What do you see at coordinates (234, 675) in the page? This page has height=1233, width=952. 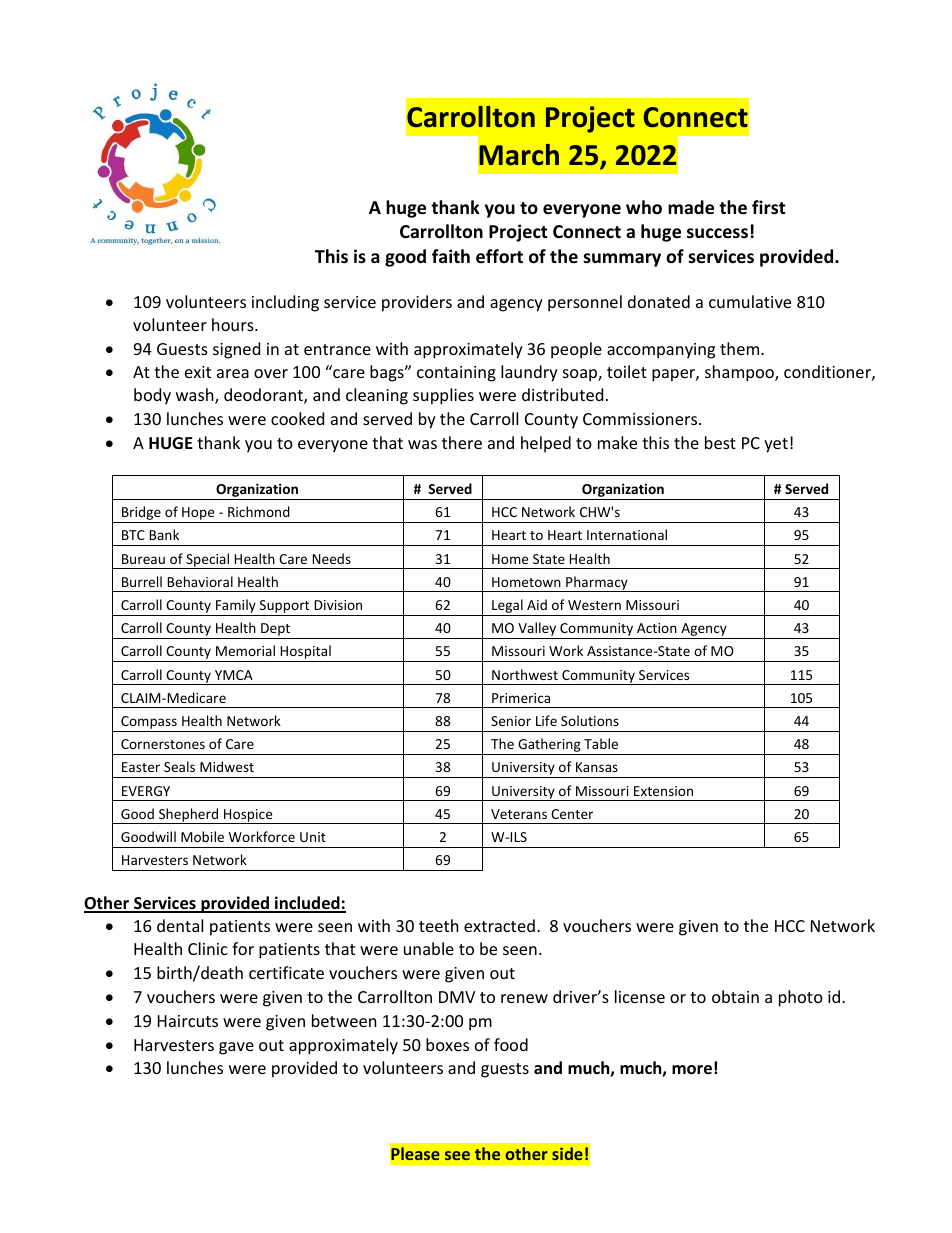 I see `YMCA` at bounding box center [234, 675].
